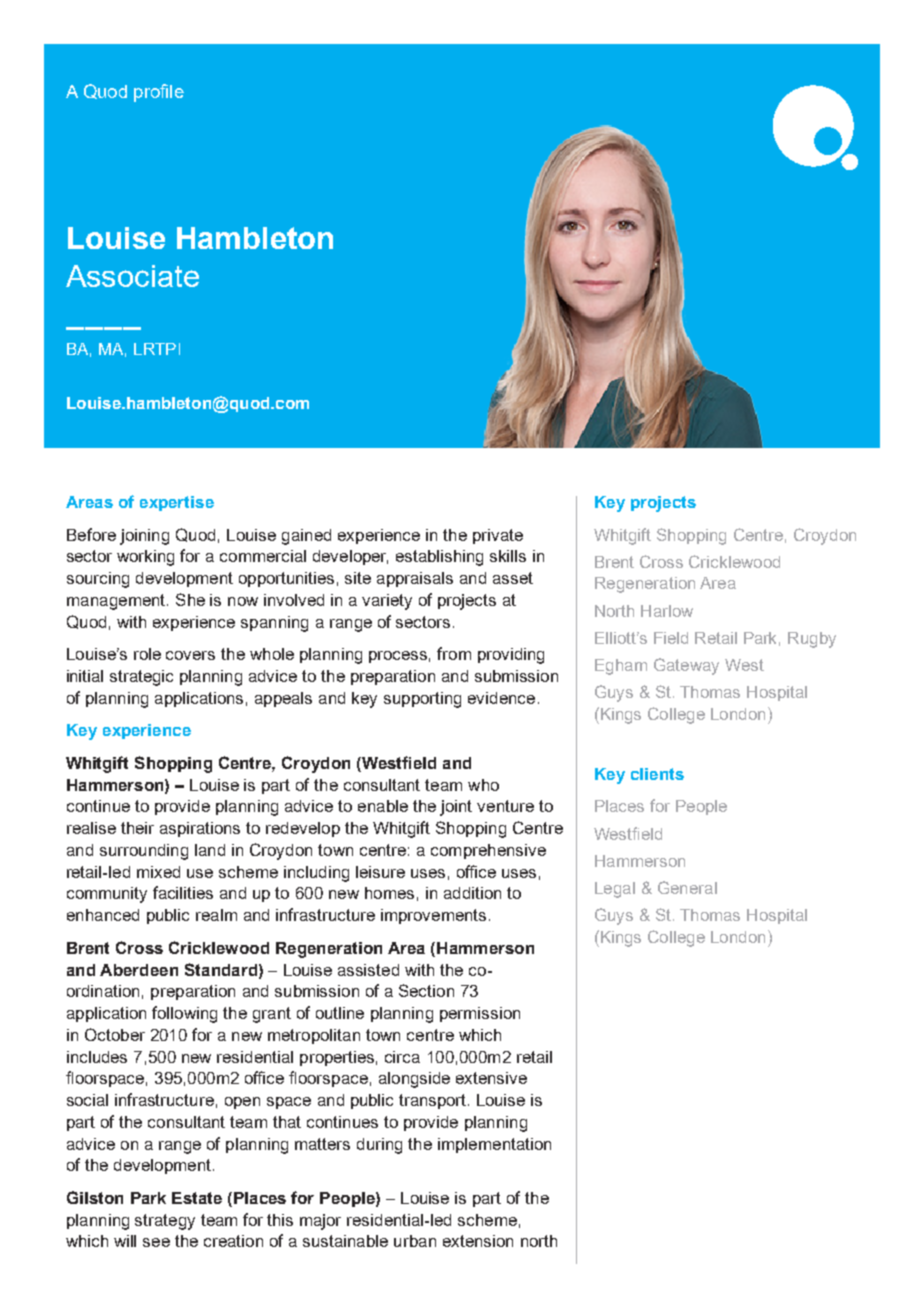 The image size is (924, 1308). I want to click on Associate, so click(132, 276).
